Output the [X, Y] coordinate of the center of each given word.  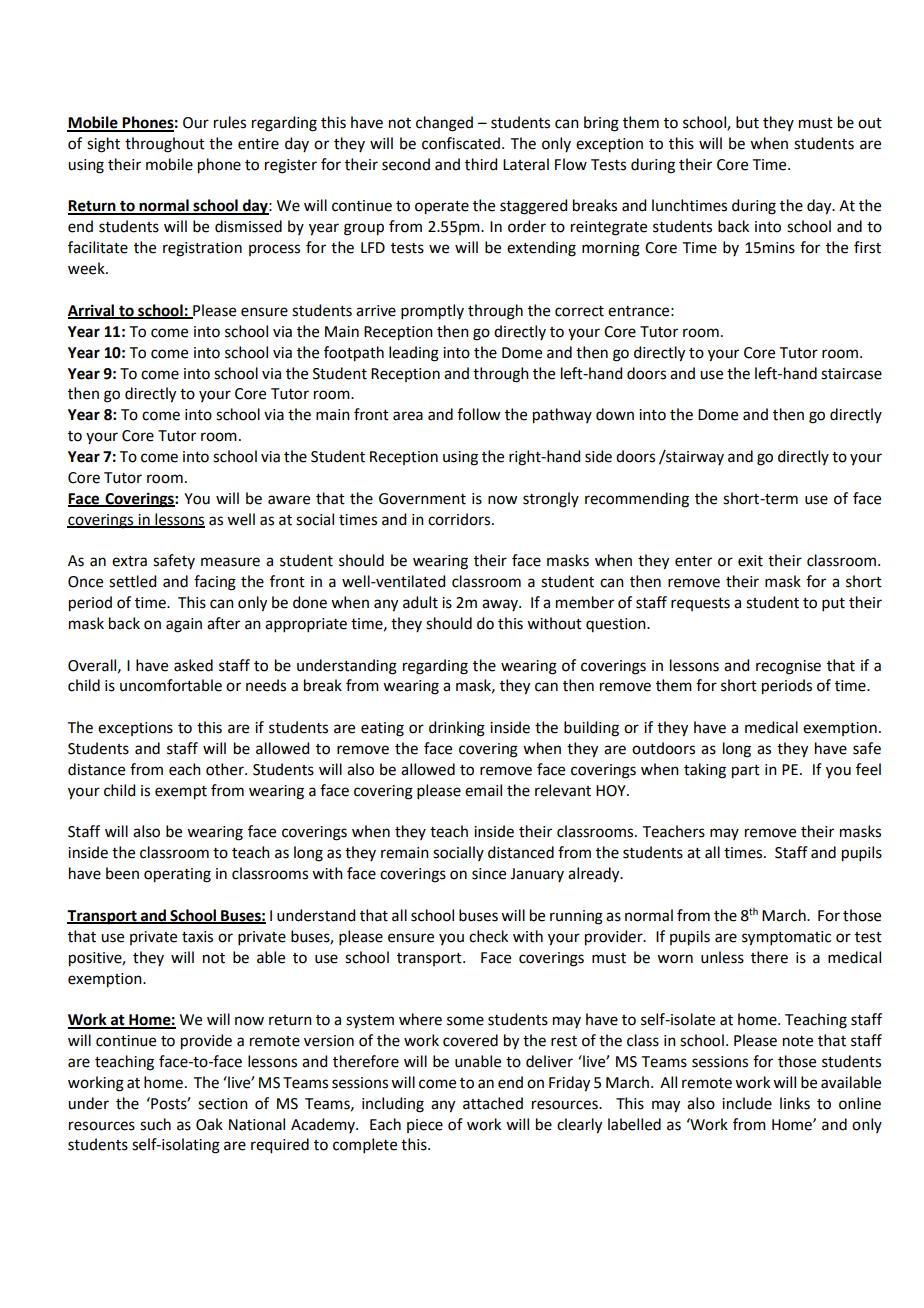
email [483, 790]
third [481, 164]
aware [289, 500]
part [746, 772]
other [226, 769]
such [155, 1124]
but [747, 122]
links [795, 1103]
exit [750, 561]
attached [493, 1103]
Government [422, 499]
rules [230, 122]
